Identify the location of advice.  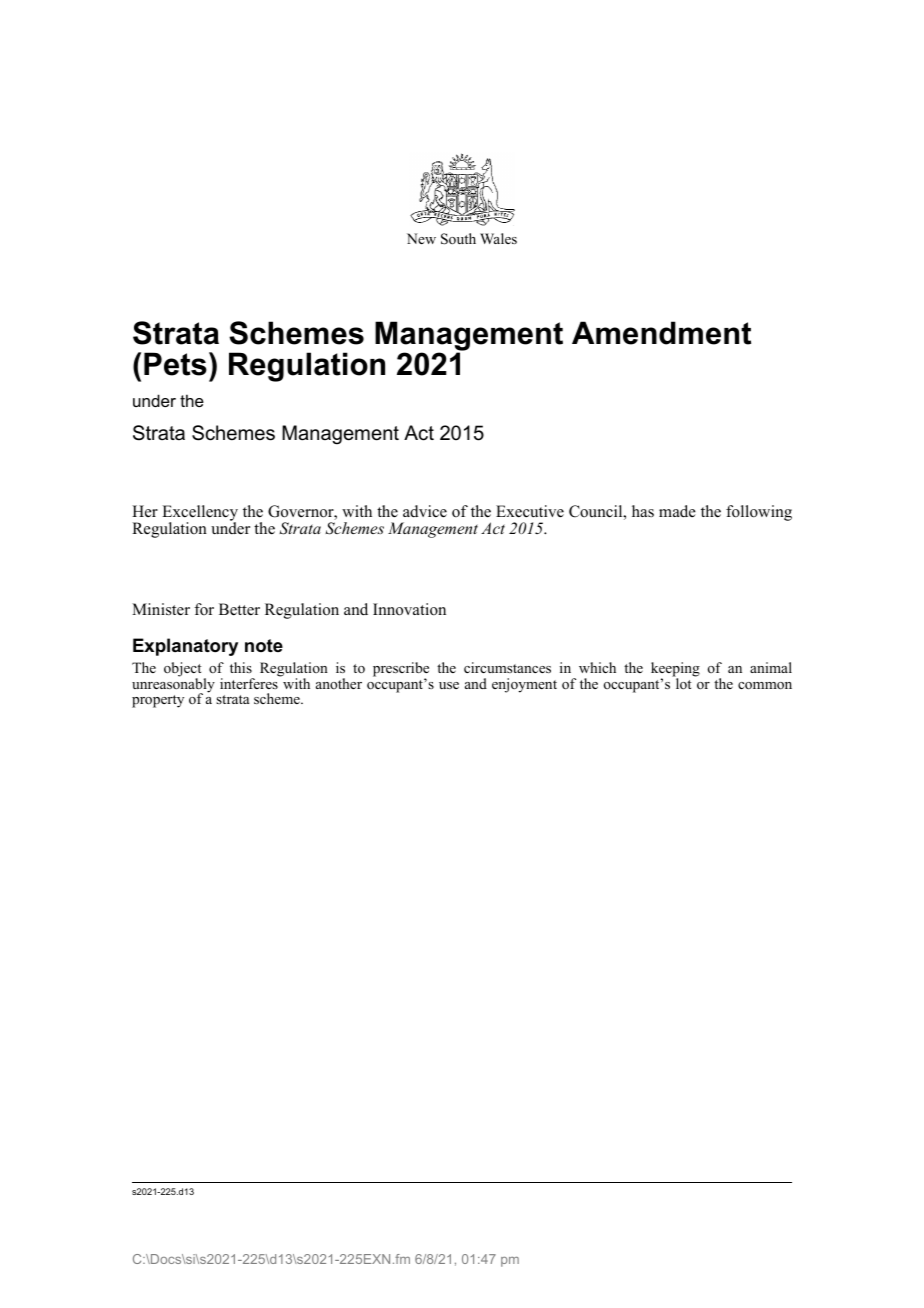
(425, 511).
